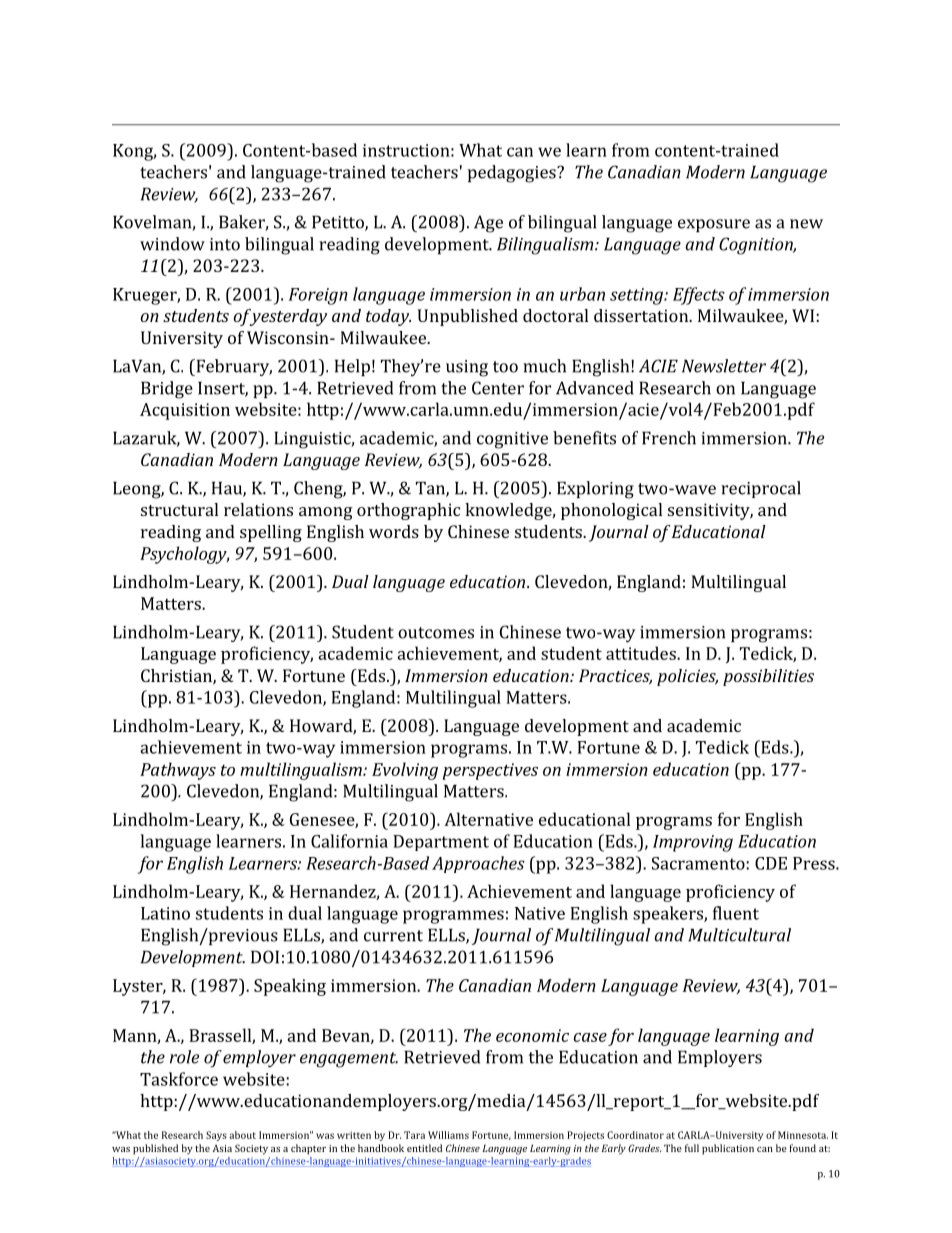 This page has height=1233, width=952. Describe the element at coordinates (185, 411) in the page. I see `Acquisition` at that location.
